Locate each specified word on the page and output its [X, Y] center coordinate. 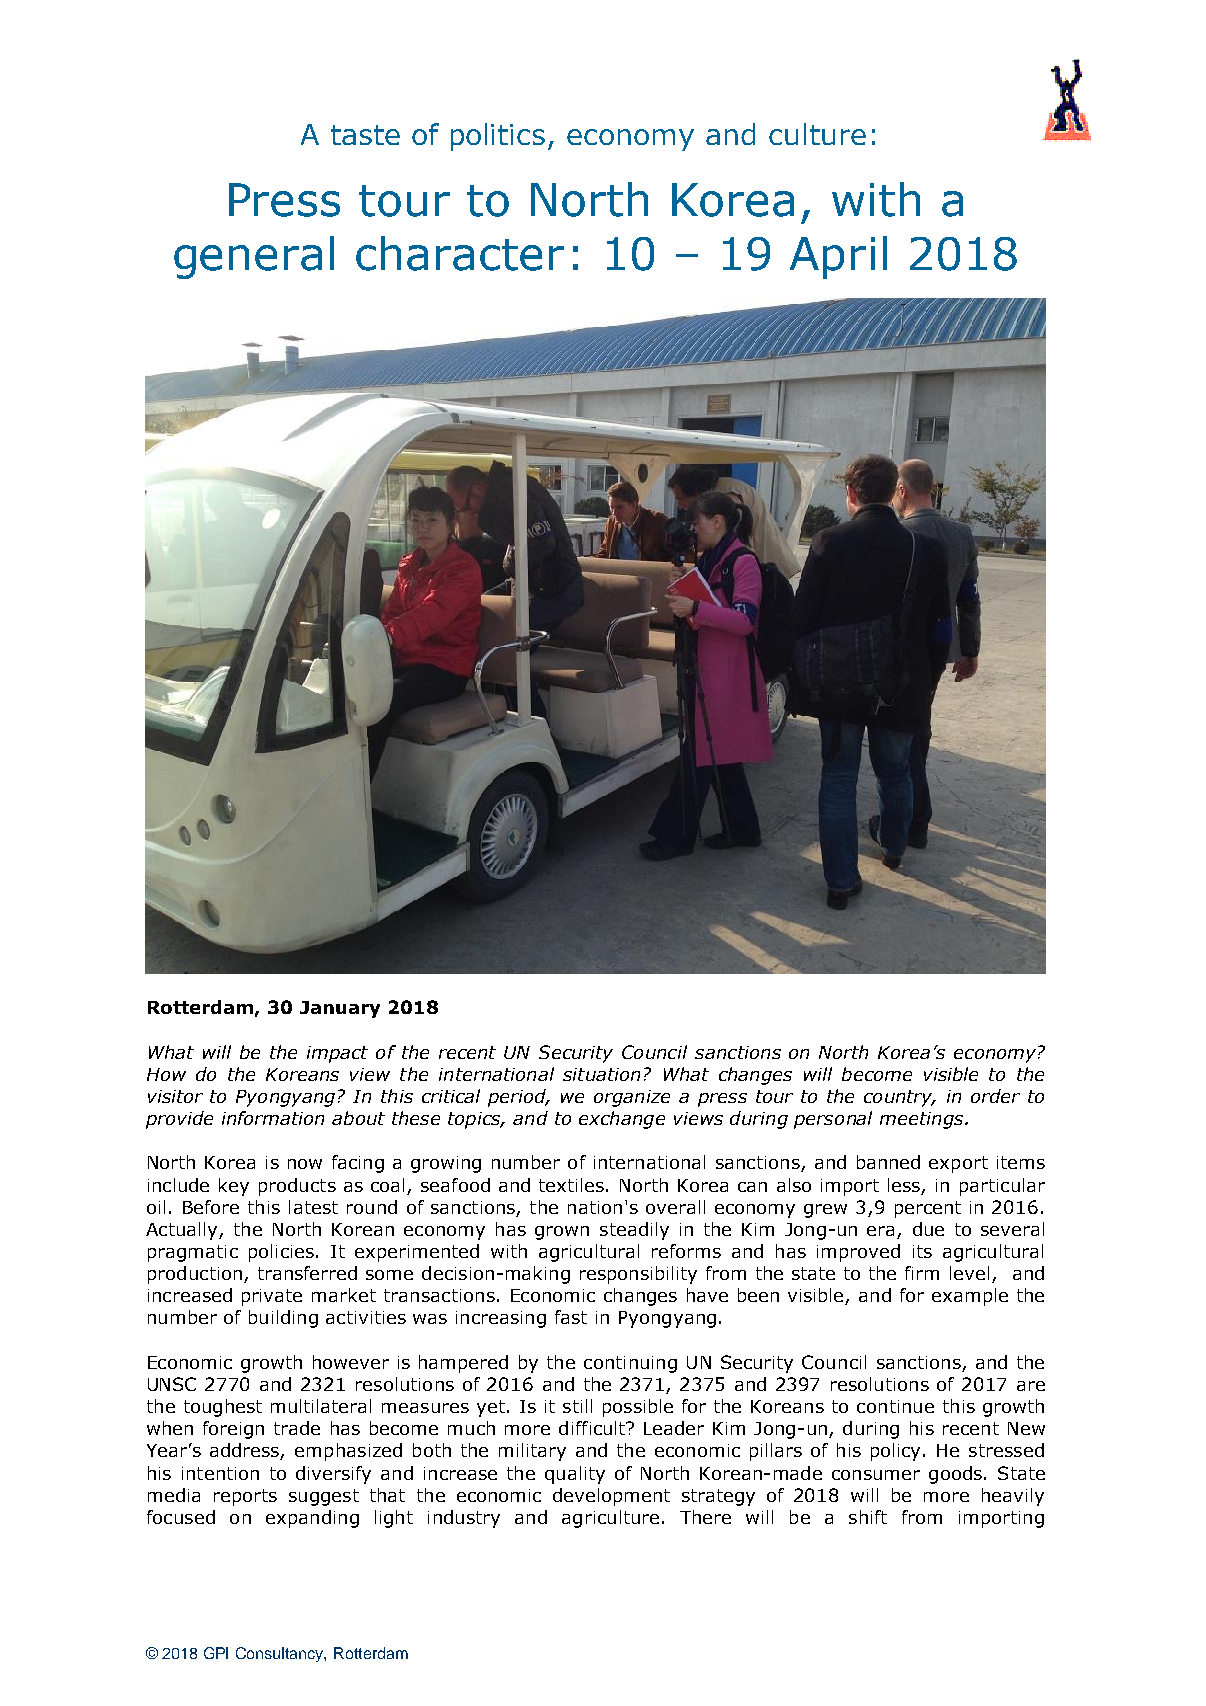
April [838, 257]
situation [601, 1074]
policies [281, 1253]
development [611, 1497]
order [995, 1096]
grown [562, 1233]
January [340, 1009]
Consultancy [281, 1654]
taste [365, 135]
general [254, 257]
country [899, 1098]
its [922, 1251]
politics [498, 137]
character [460, 253]
